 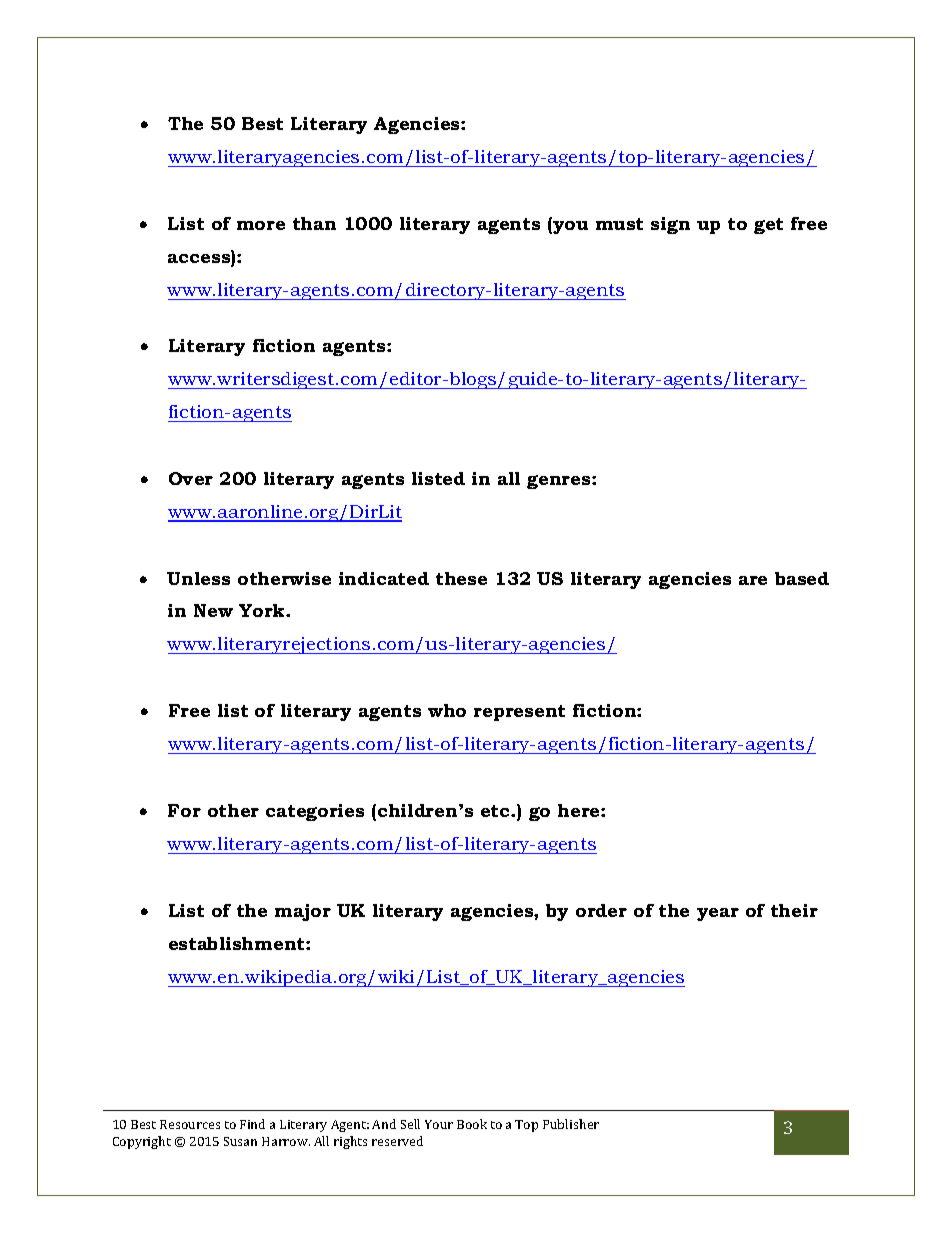 What do you see at coordinates (768, 226) in the screenshot?
I see `get` at bounding box center [768, 226].
